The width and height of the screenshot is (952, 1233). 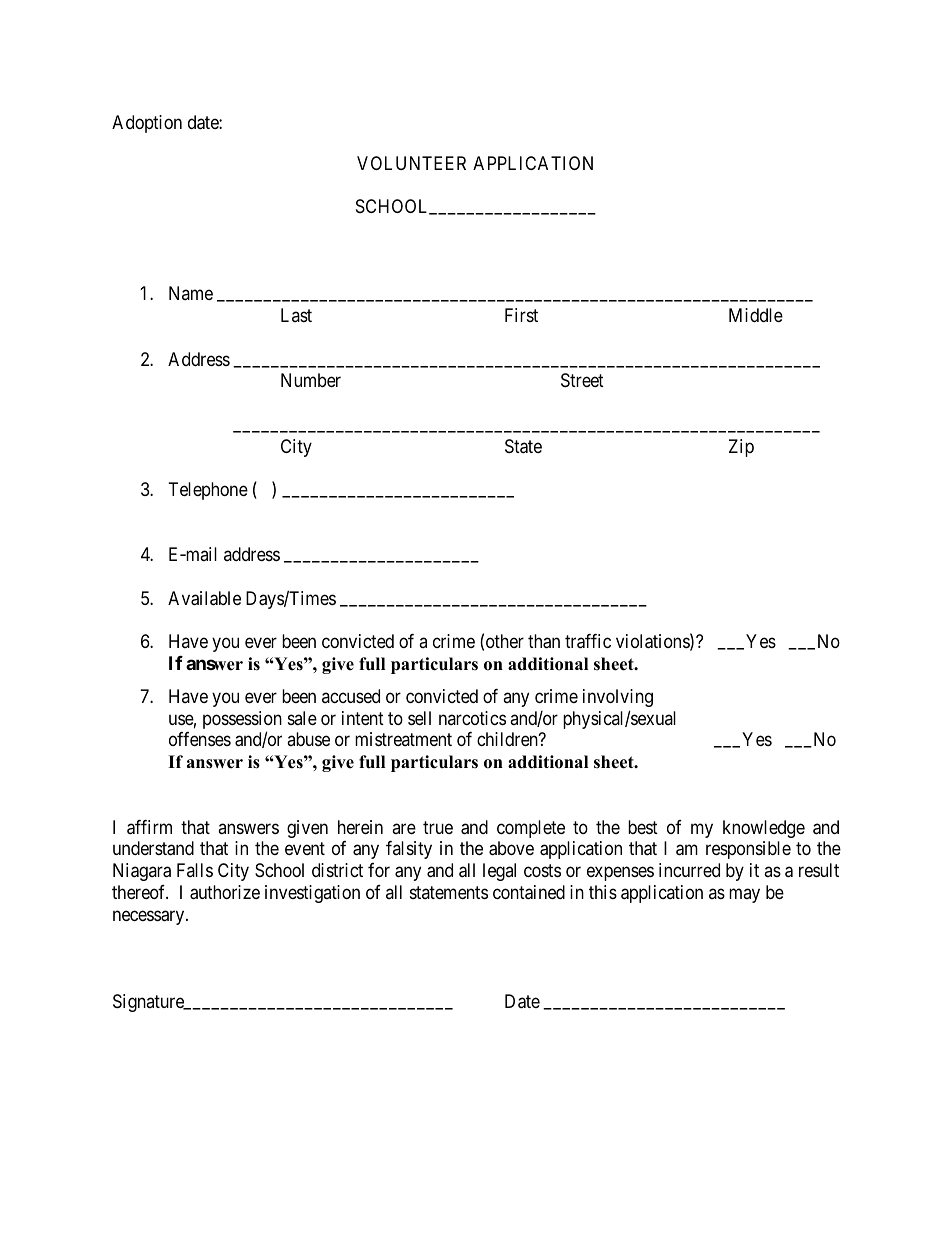 I want to click on may, so click(x=744, y=895).
